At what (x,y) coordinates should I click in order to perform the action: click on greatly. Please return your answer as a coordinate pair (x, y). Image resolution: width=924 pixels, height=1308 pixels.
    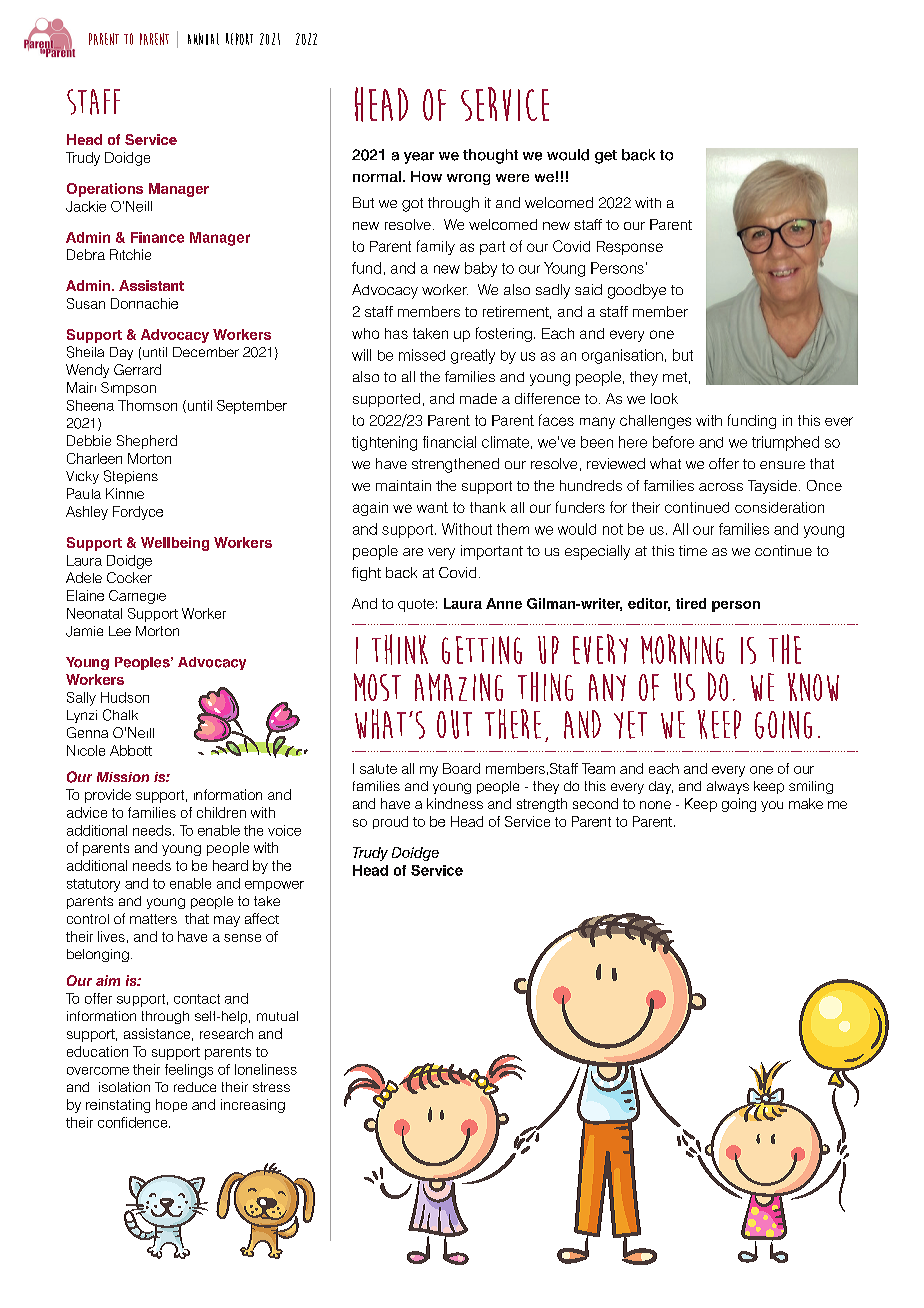
    Looking at the image, I should click on (473, 356).
